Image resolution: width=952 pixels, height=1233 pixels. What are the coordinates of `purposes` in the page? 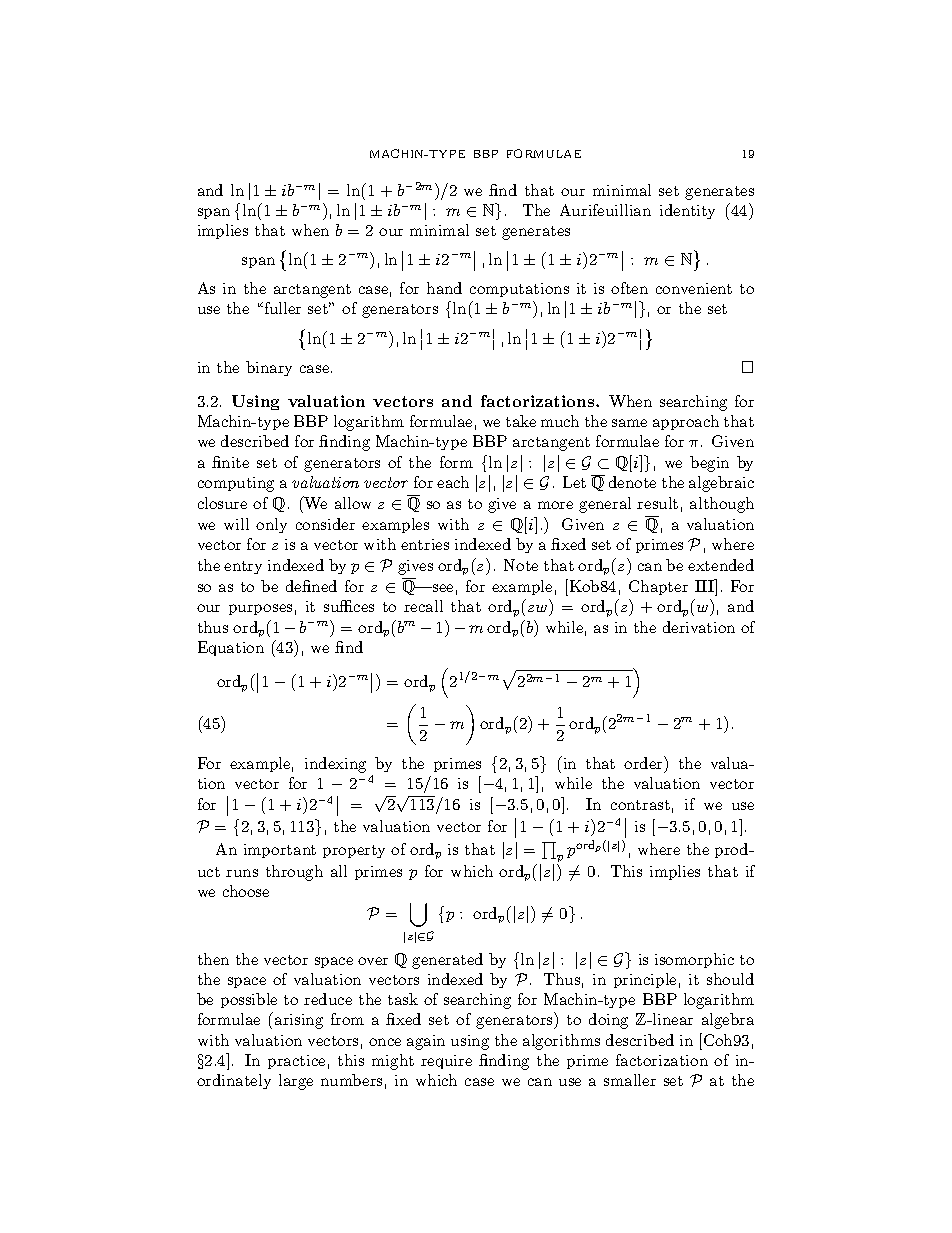 It's located at (260, 609).
